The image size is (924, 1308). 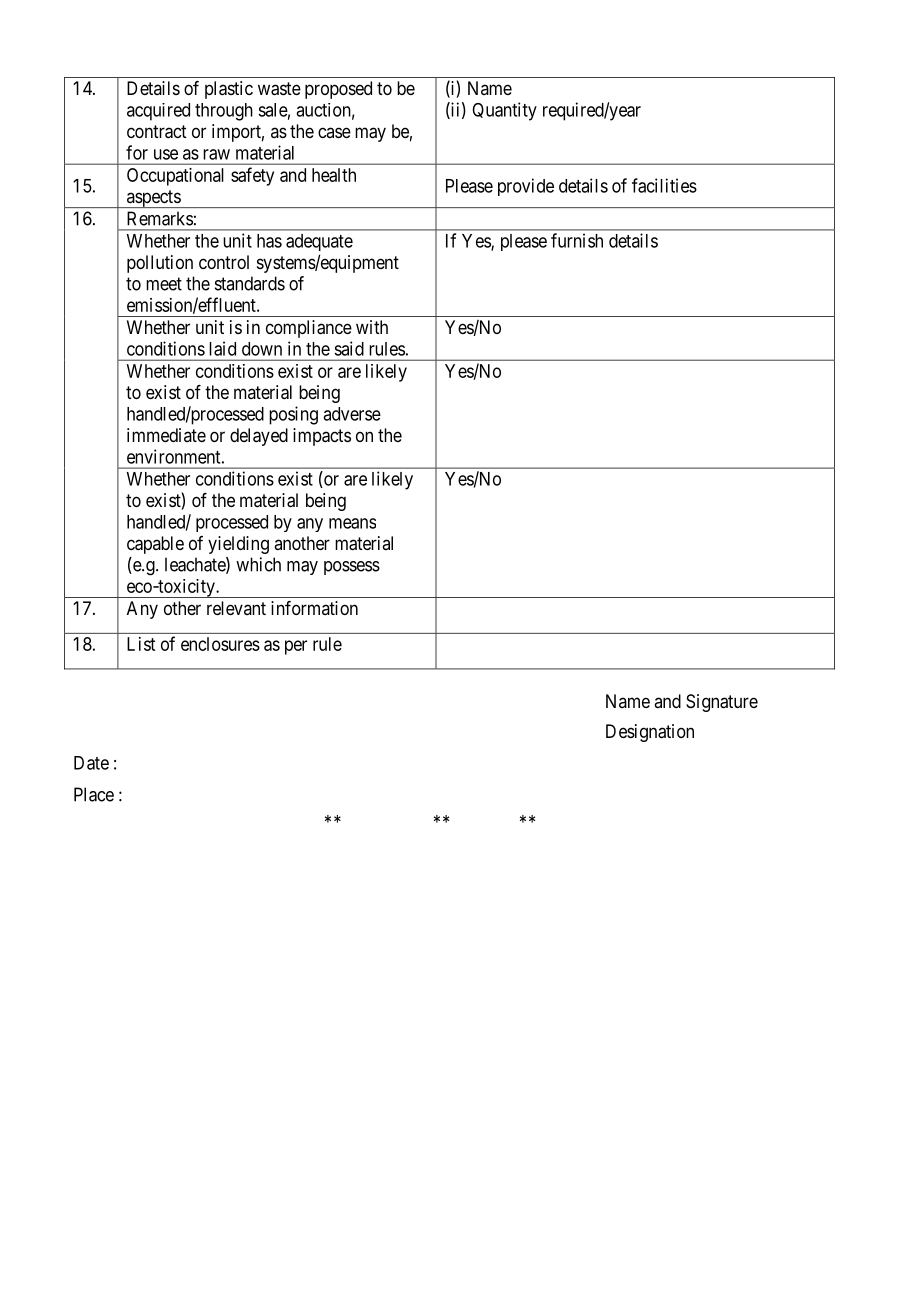 I want to click on capable, so click(x=155, y=545).
